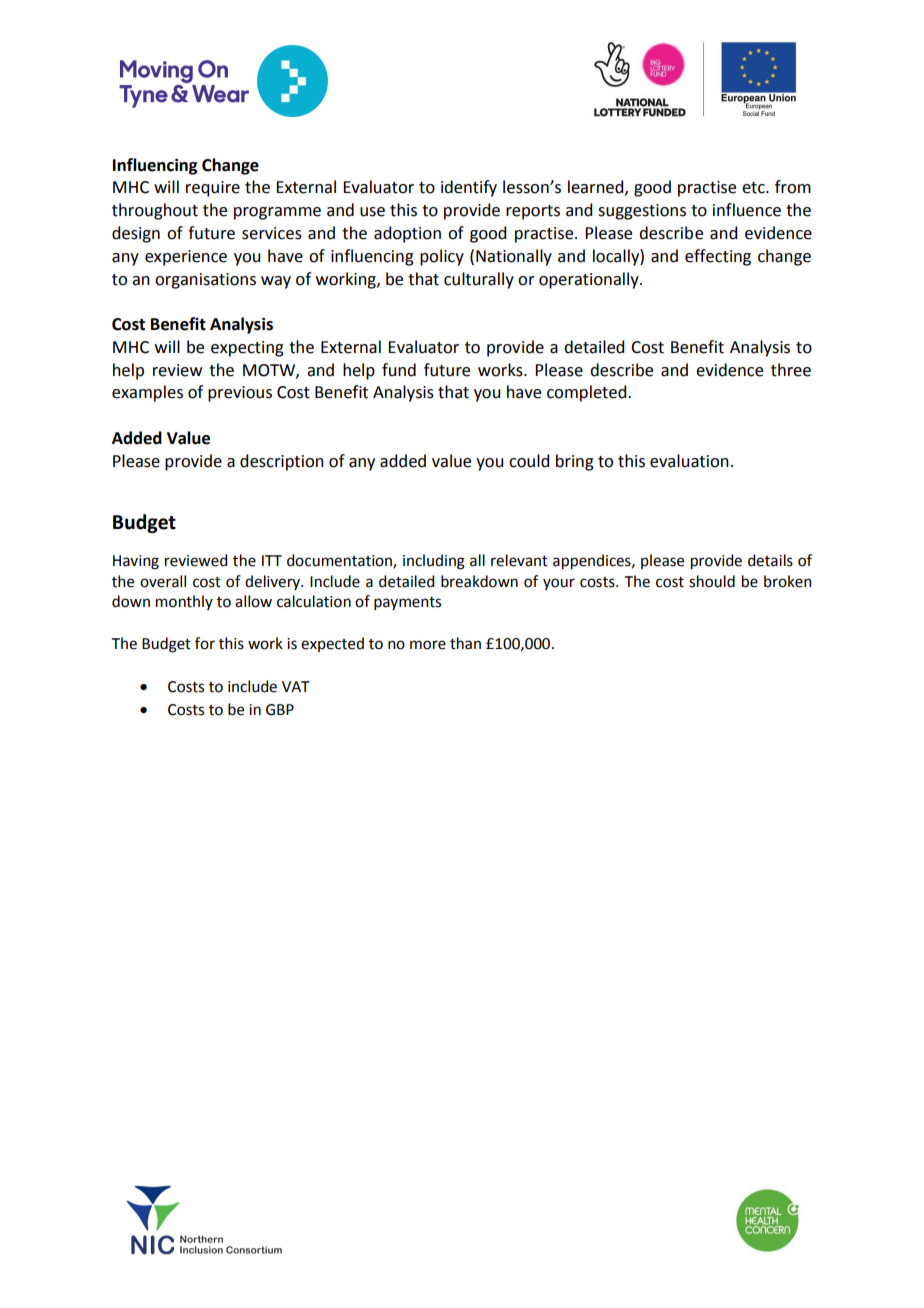 This screenshot has width=924, height=1308. Describe the element at coordinates (747, 210) in the screenshot. I see `influence` at that location.
